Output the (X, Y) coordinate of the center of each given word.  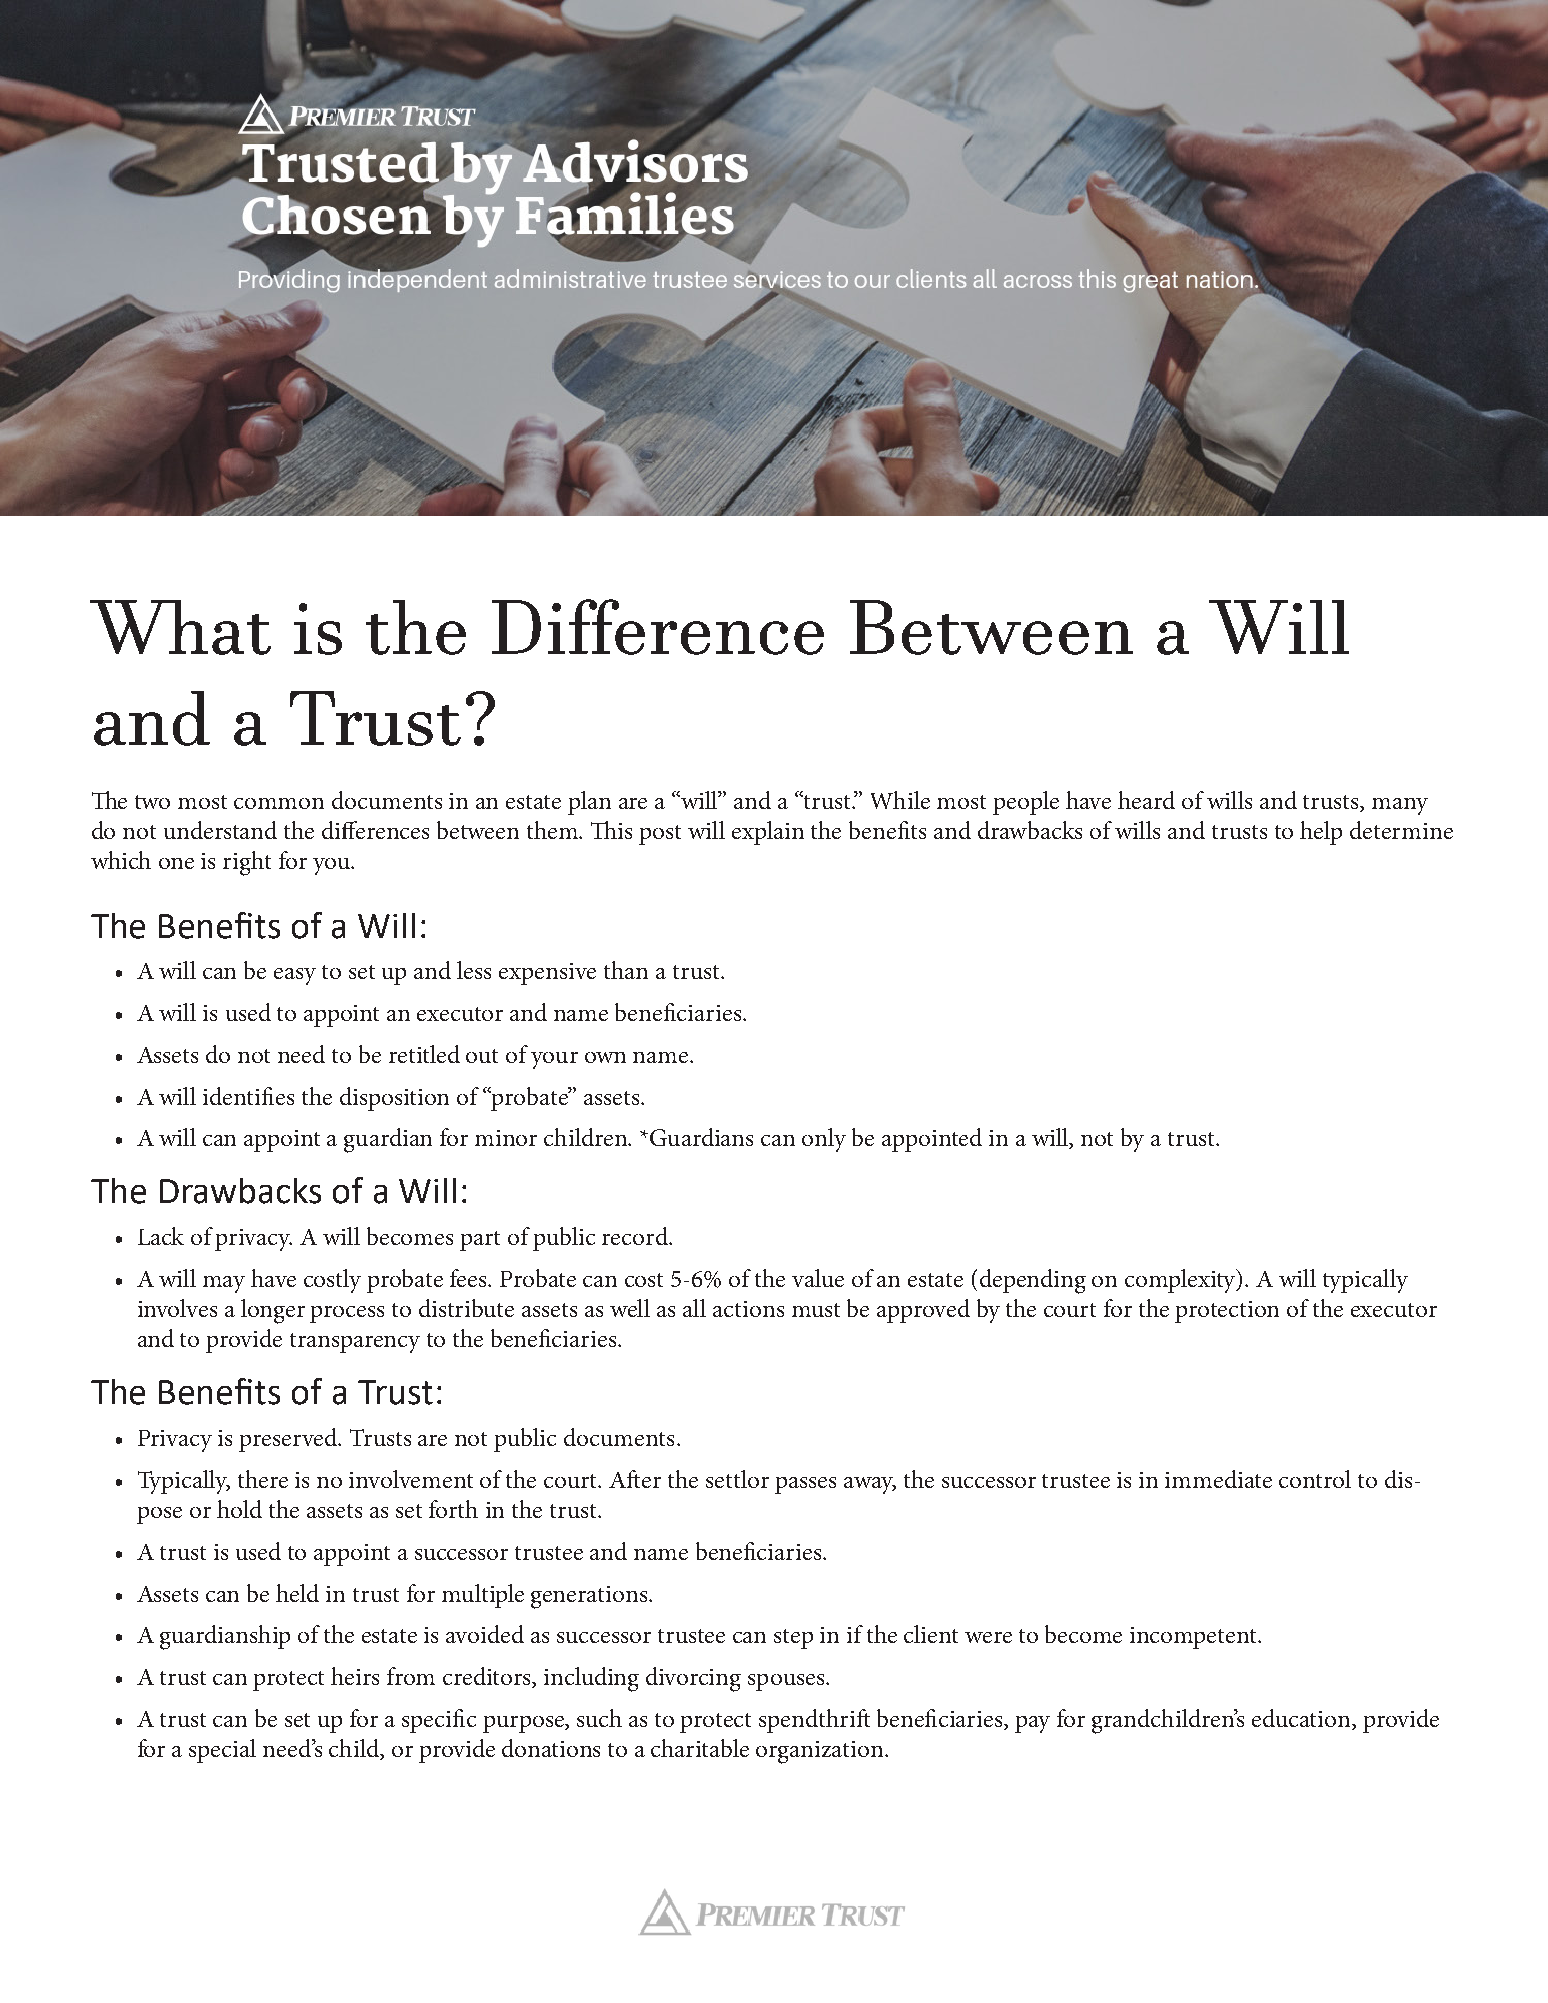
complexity (1182, 1281)
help (1321, 833)
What (180, 627)
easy (295, 976)
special (222, 1751)
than (626, 970)
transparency (355, 1343)
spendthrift (814, 1721)
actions (748, 1309)
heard (1146, 800)
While (900, 800)
